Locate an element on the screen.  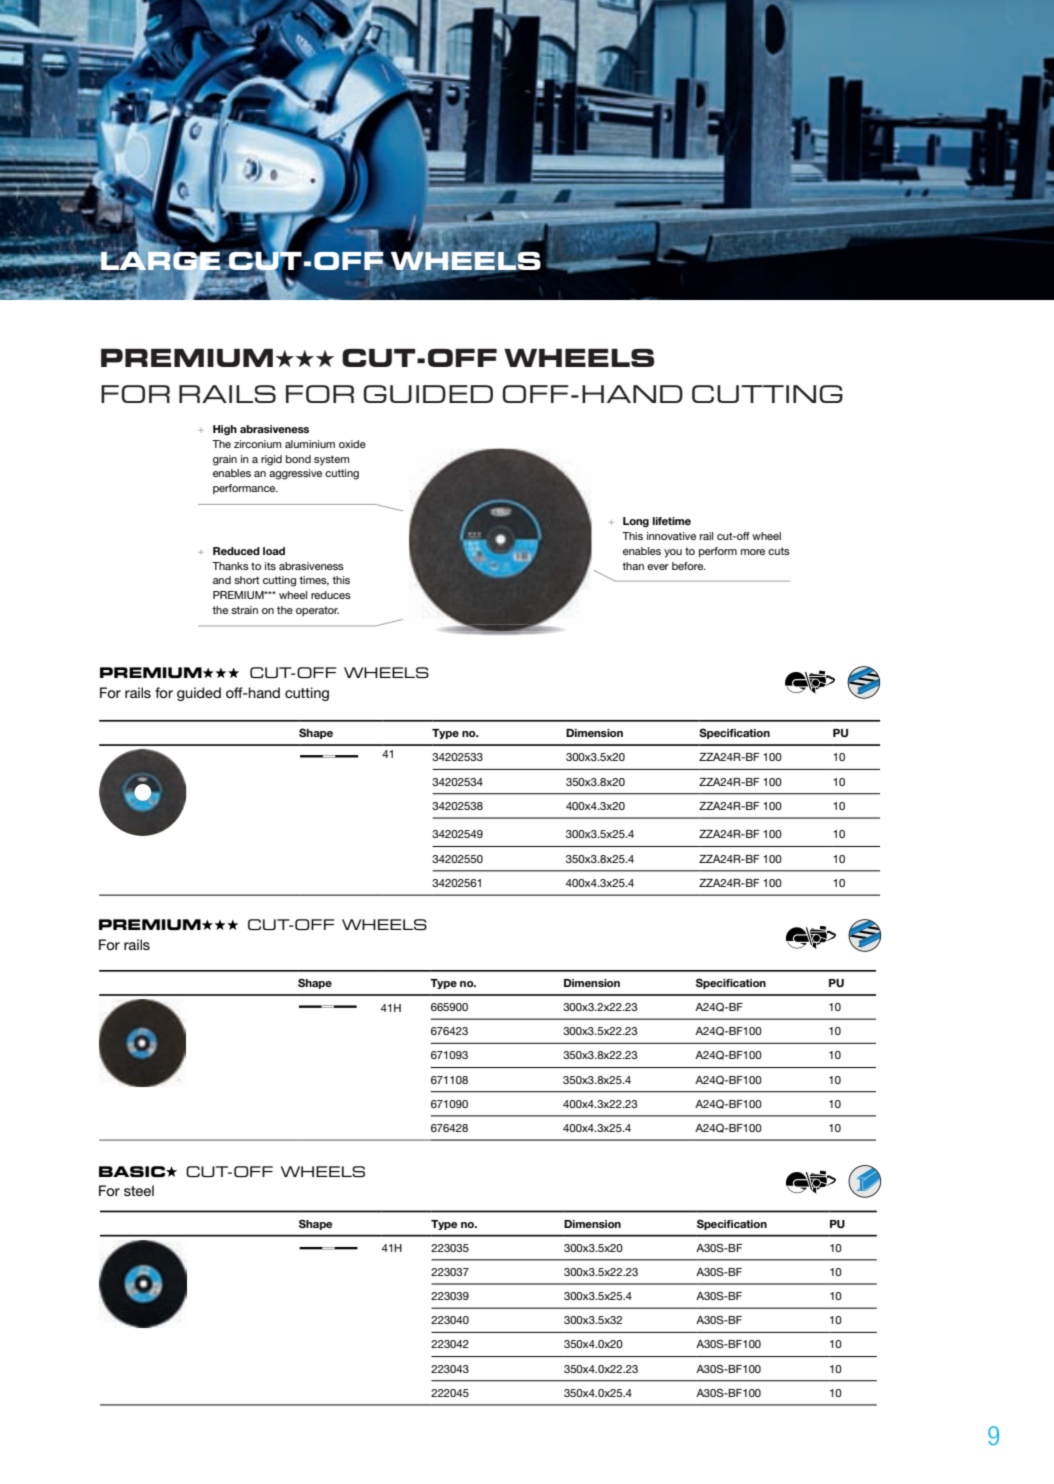
strain is located at coordinates (244, 610).
